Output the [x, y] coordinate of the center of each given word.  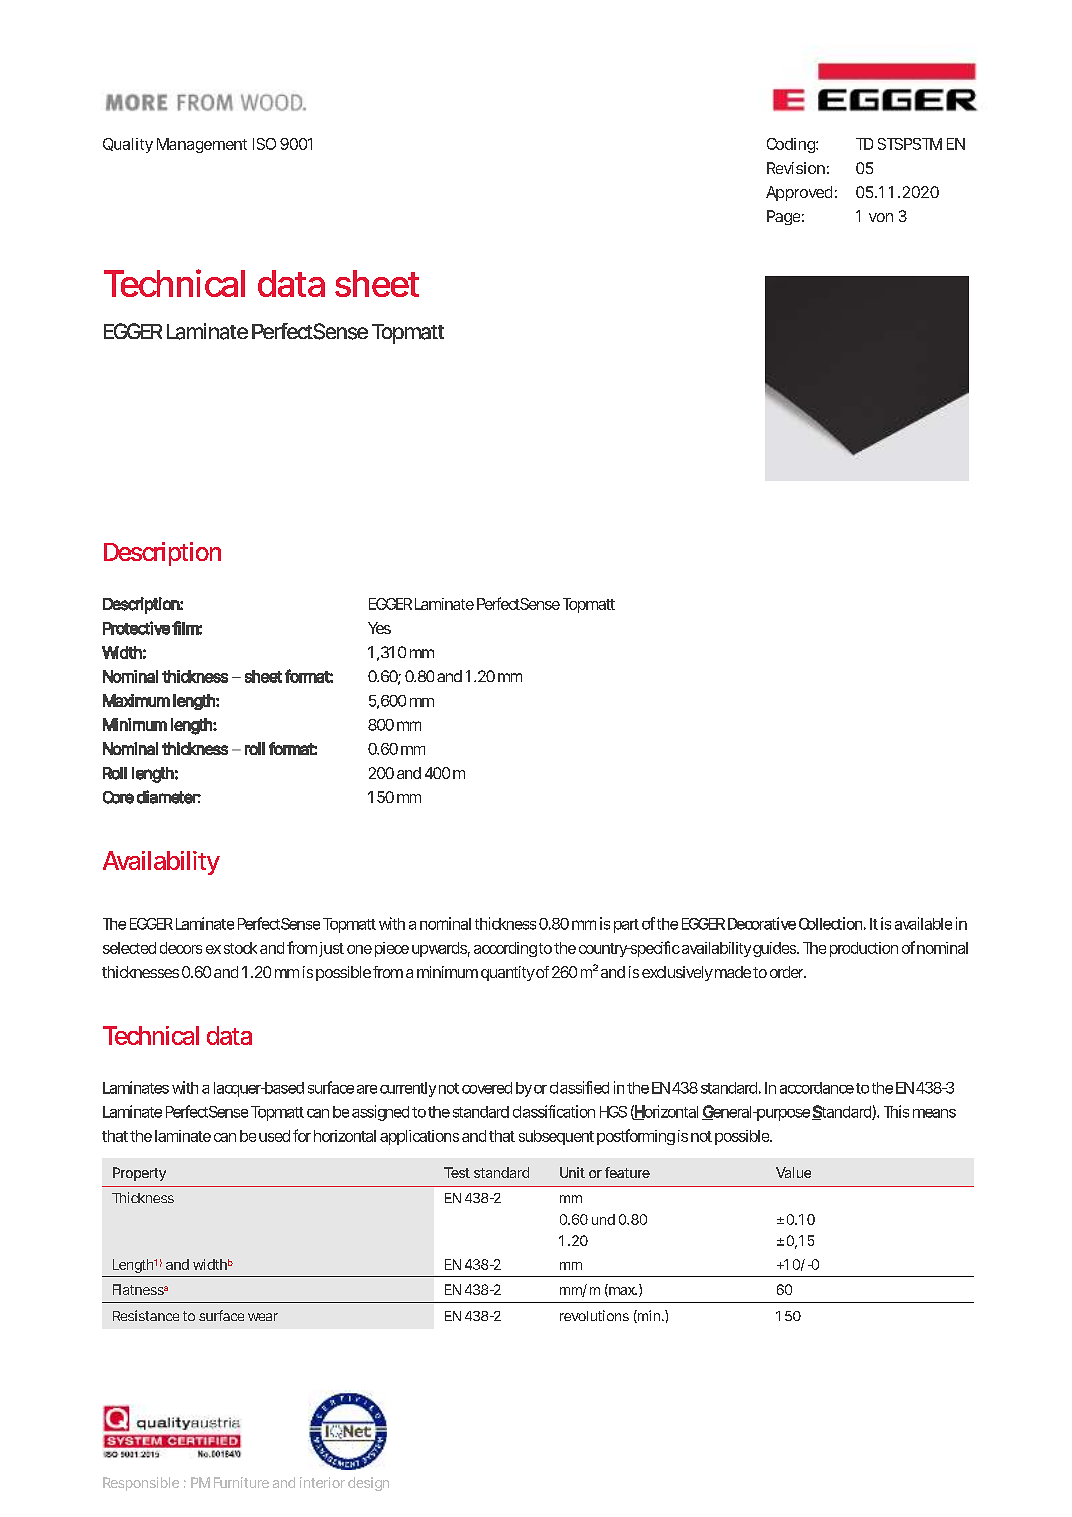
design [368, 1484]
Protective [136, 628]
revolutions [594, 1315]
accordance [817, 1088]
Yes [379, 628]
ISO [264, 144]
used [274, 1136]
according [505, 949]
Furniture [241, 1482]
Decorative [762, 923]
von [881, 217]
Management [202, 145]
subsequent [556, 1137]
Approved [799, 193]
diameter [169, 797]
